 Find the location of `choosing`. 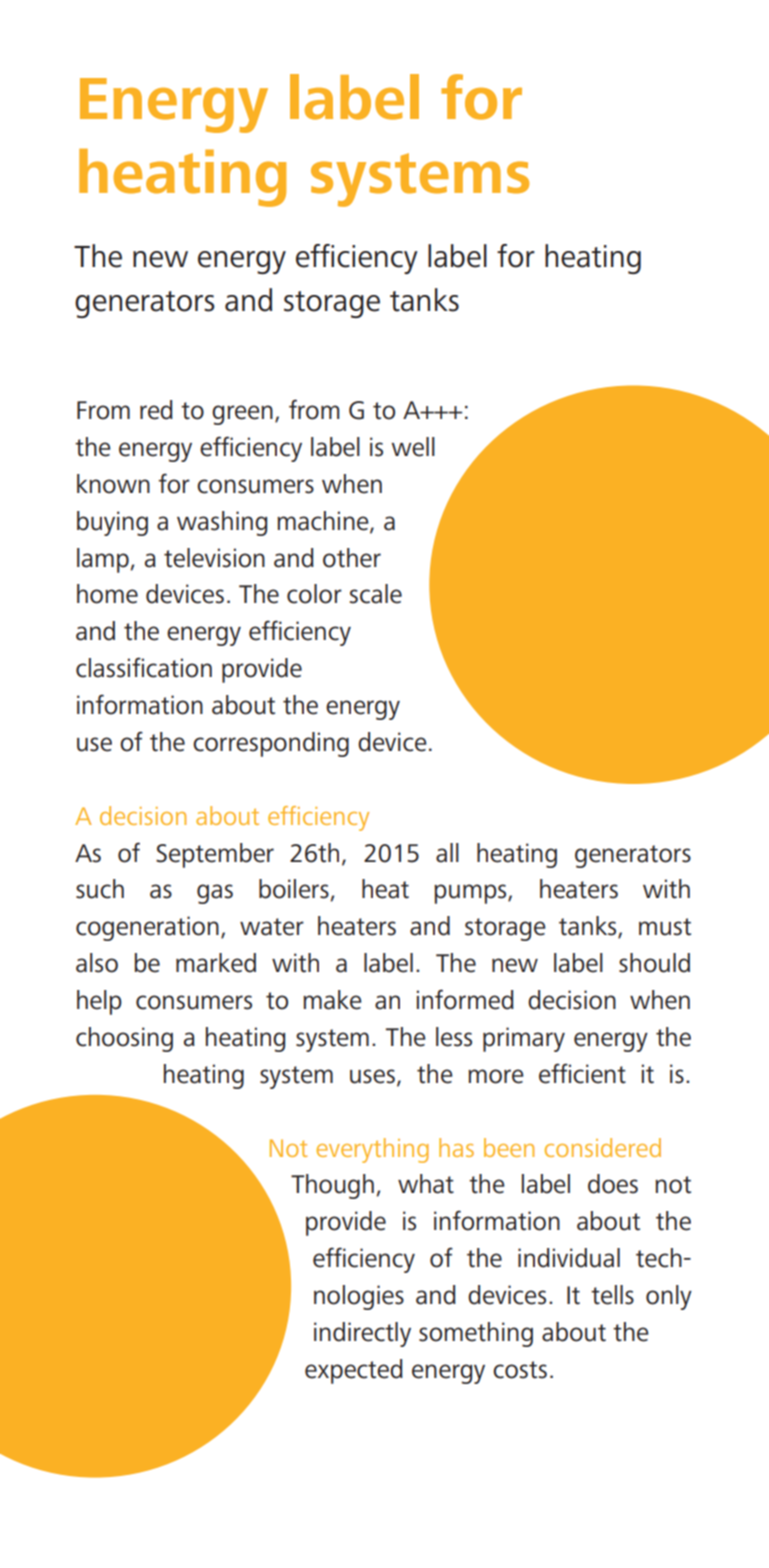

choosing is located at coordinates (124, 1039).
